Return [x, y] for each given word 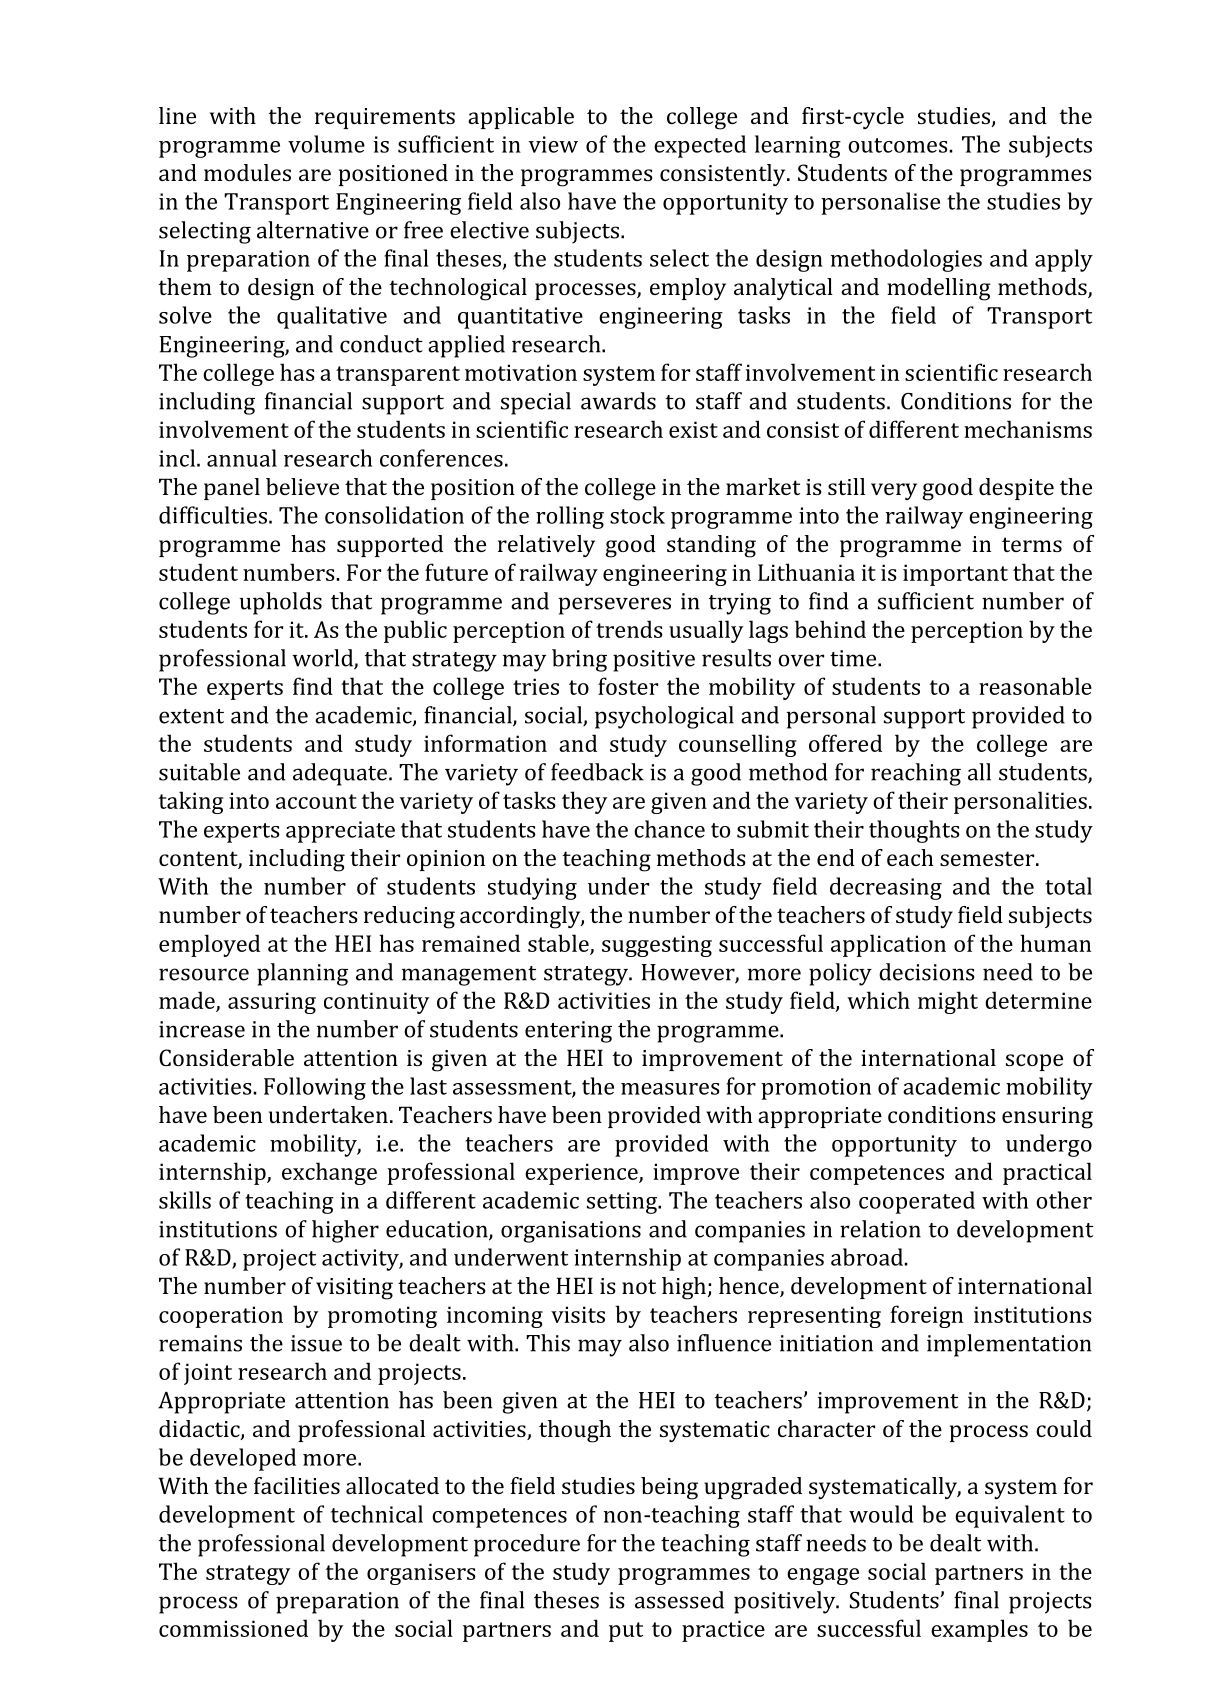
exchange [329, 1173]
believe [302, 486]
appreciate [340, 832]
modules [247, 172]
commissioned [233, 1628]
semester [988, 858]
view [553, 144]
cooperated [917, 1202]
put [626, 1632]
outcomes [899, 145]
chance [669, 829]
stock [637, 515]
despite [1016, 489]
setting [623, 1203]
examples [979, 1630]
